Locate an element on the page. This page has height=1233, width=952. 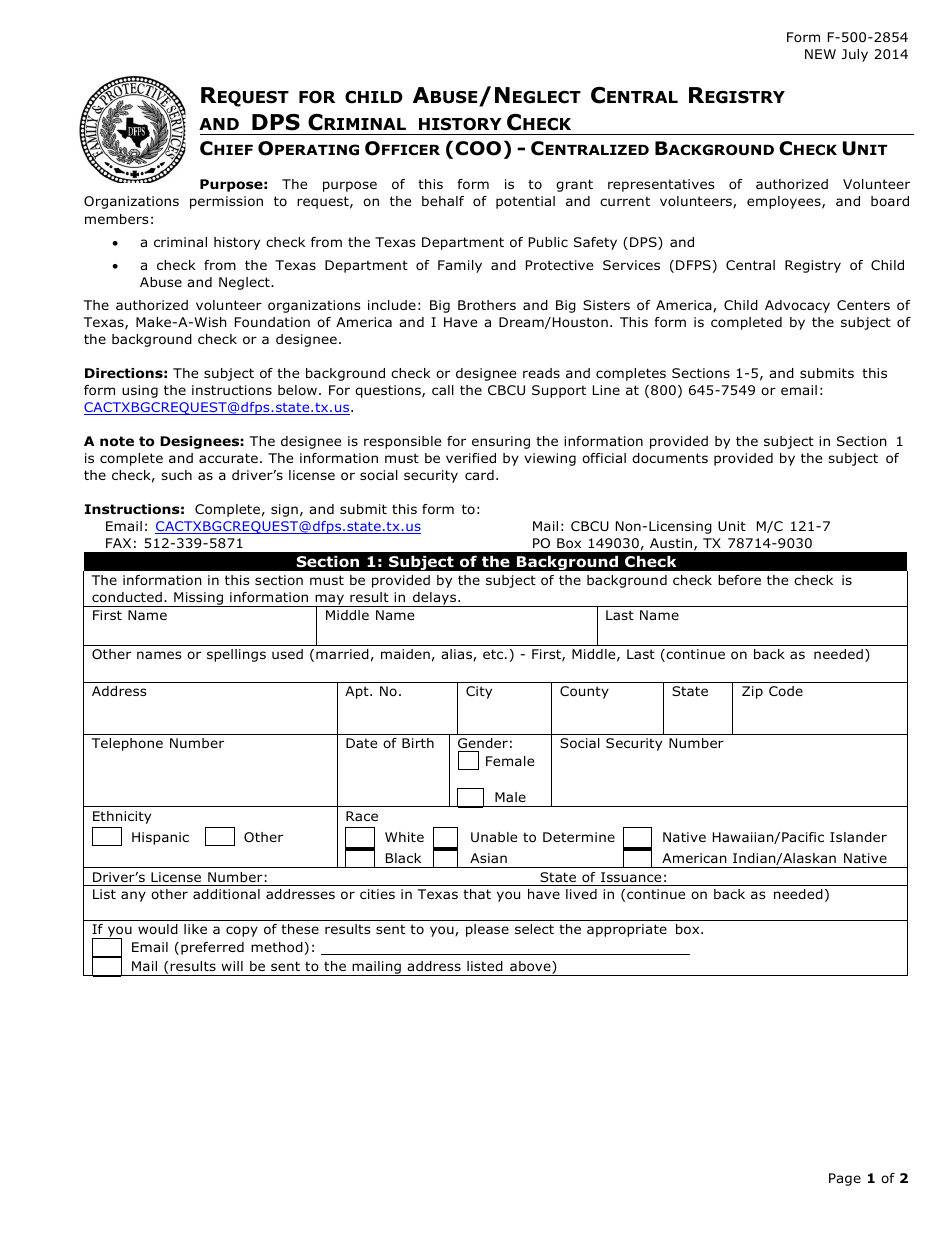
additional is located at coordinates (226, 894).
